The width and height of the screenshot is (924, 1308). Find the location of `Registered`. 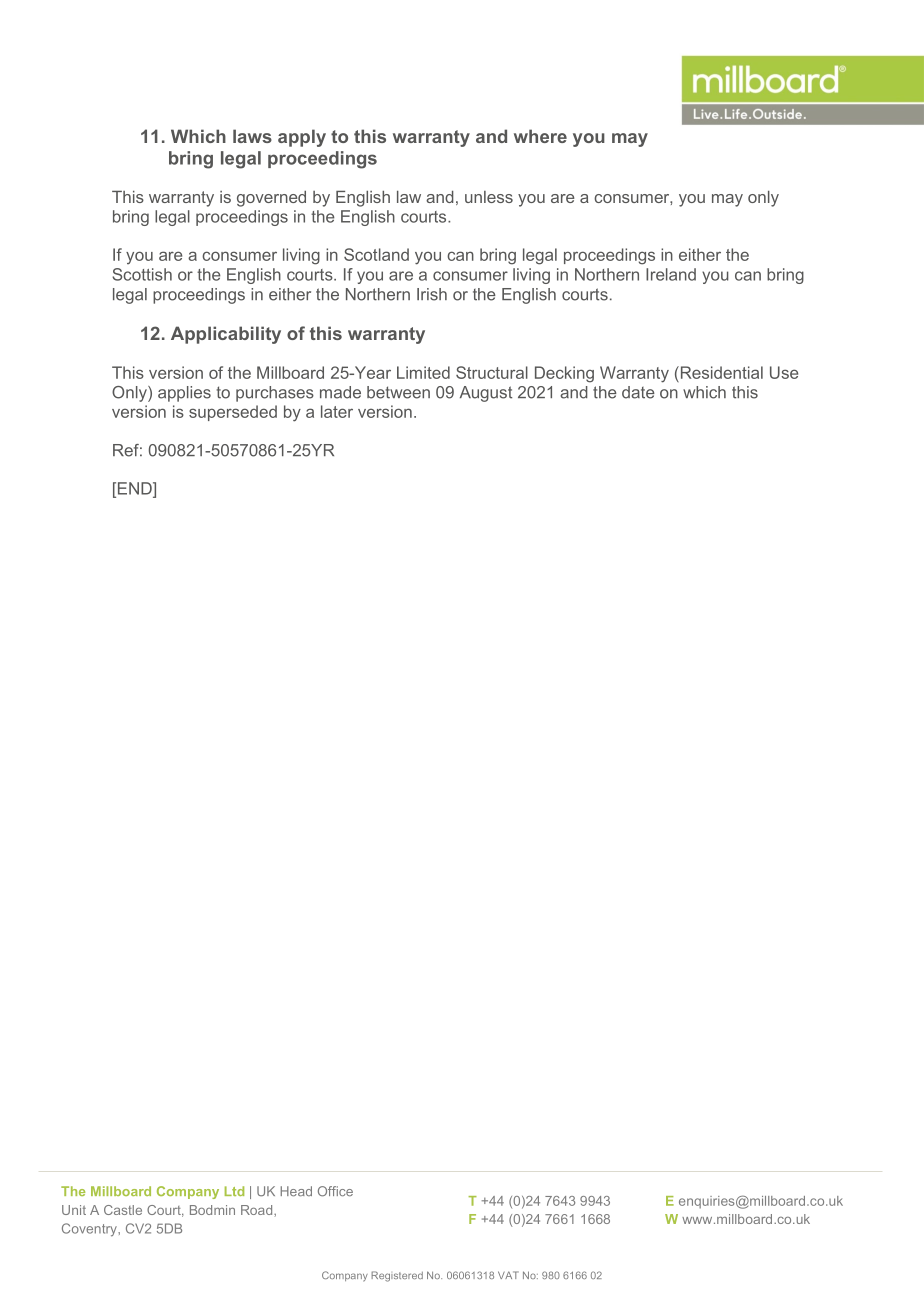

Registered is located at coordinates (397, 1276).
